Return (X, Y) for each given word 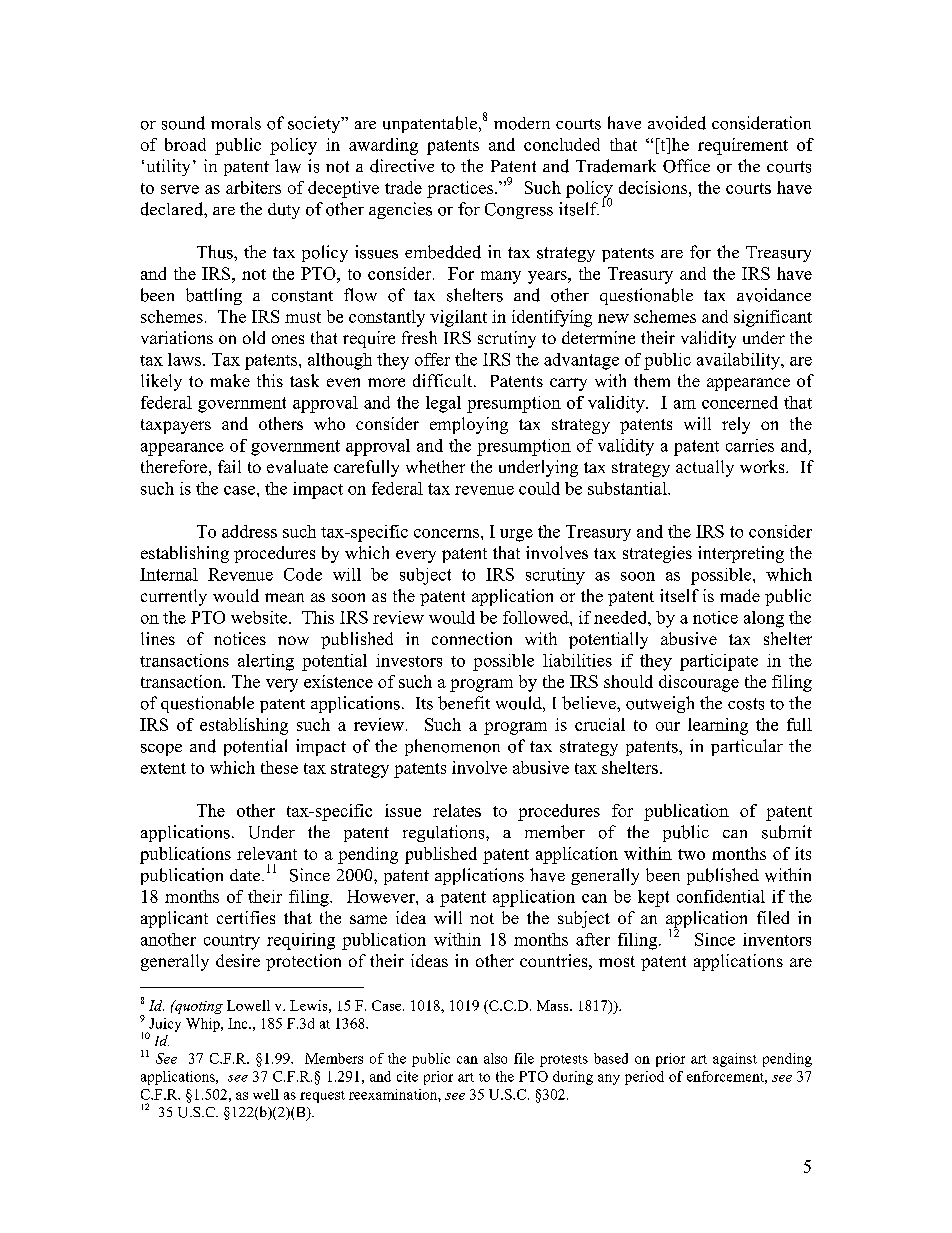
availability (739, 361)
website (260, 617)
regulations (445, 833)
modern (522, 123)
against (735, 1060)
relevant (267, 853)
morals (236, 123)
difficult (444, 380)
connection (472, 638)
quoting (198, 1007)
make (230, 380)
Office (686, 166)
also (495, 1058)
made (740, 595)
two (691, 854)
